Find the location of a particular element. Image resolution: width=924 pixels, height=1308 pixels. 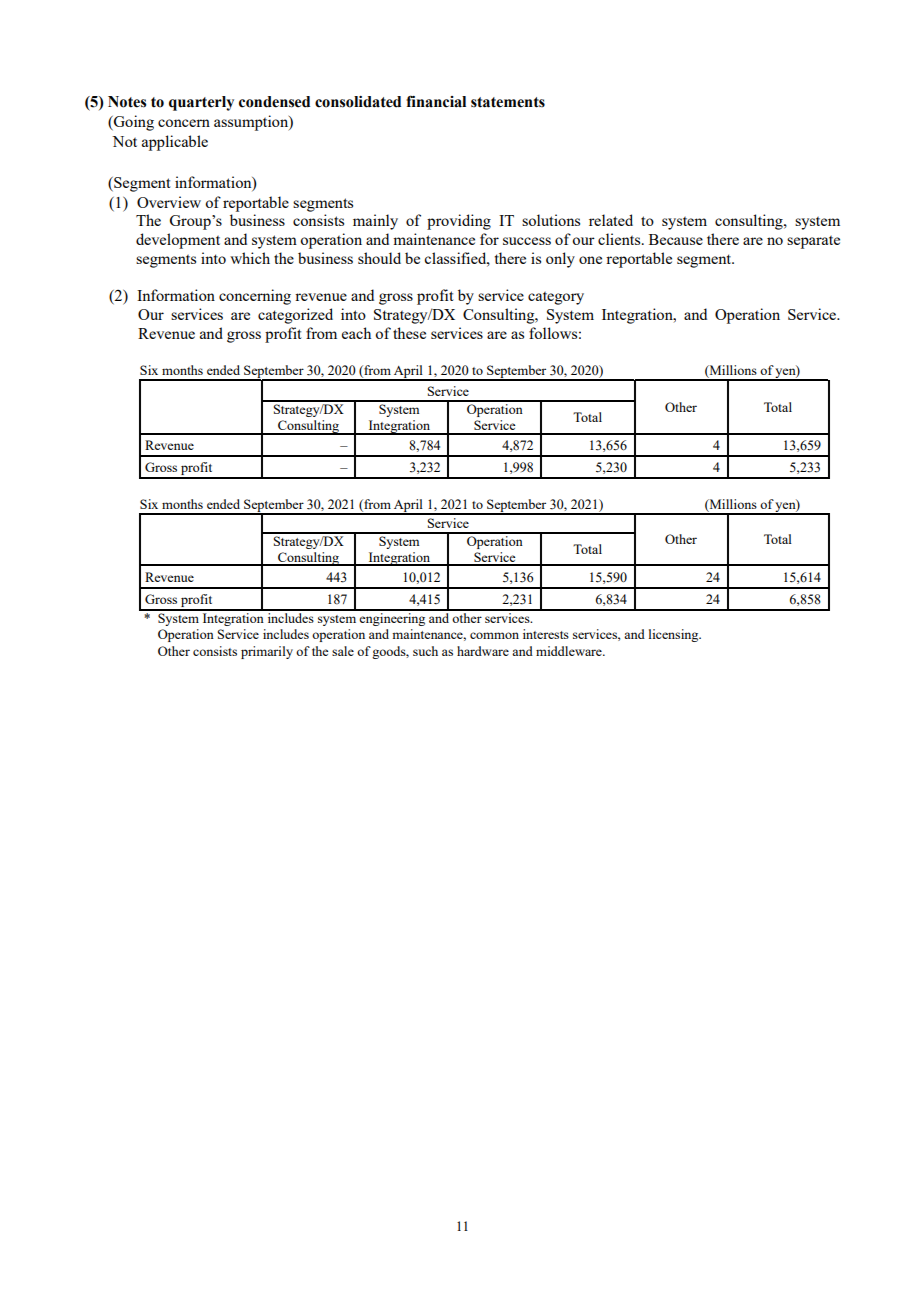

categorized is located at coordinates (295, 316).
